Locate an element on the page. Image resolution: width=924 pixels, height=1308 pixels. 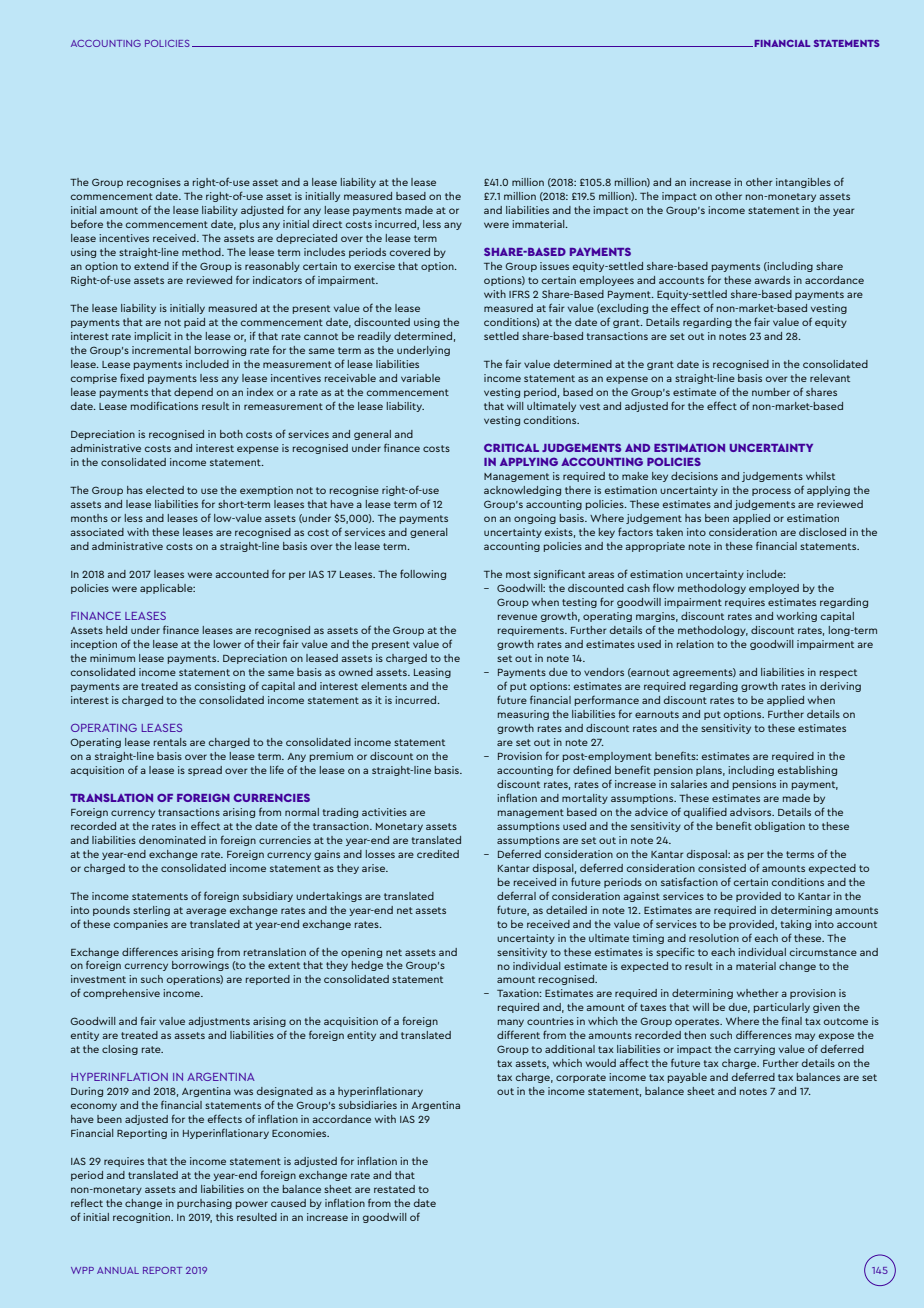
comprehensive is located at coordinates (121, 994).
